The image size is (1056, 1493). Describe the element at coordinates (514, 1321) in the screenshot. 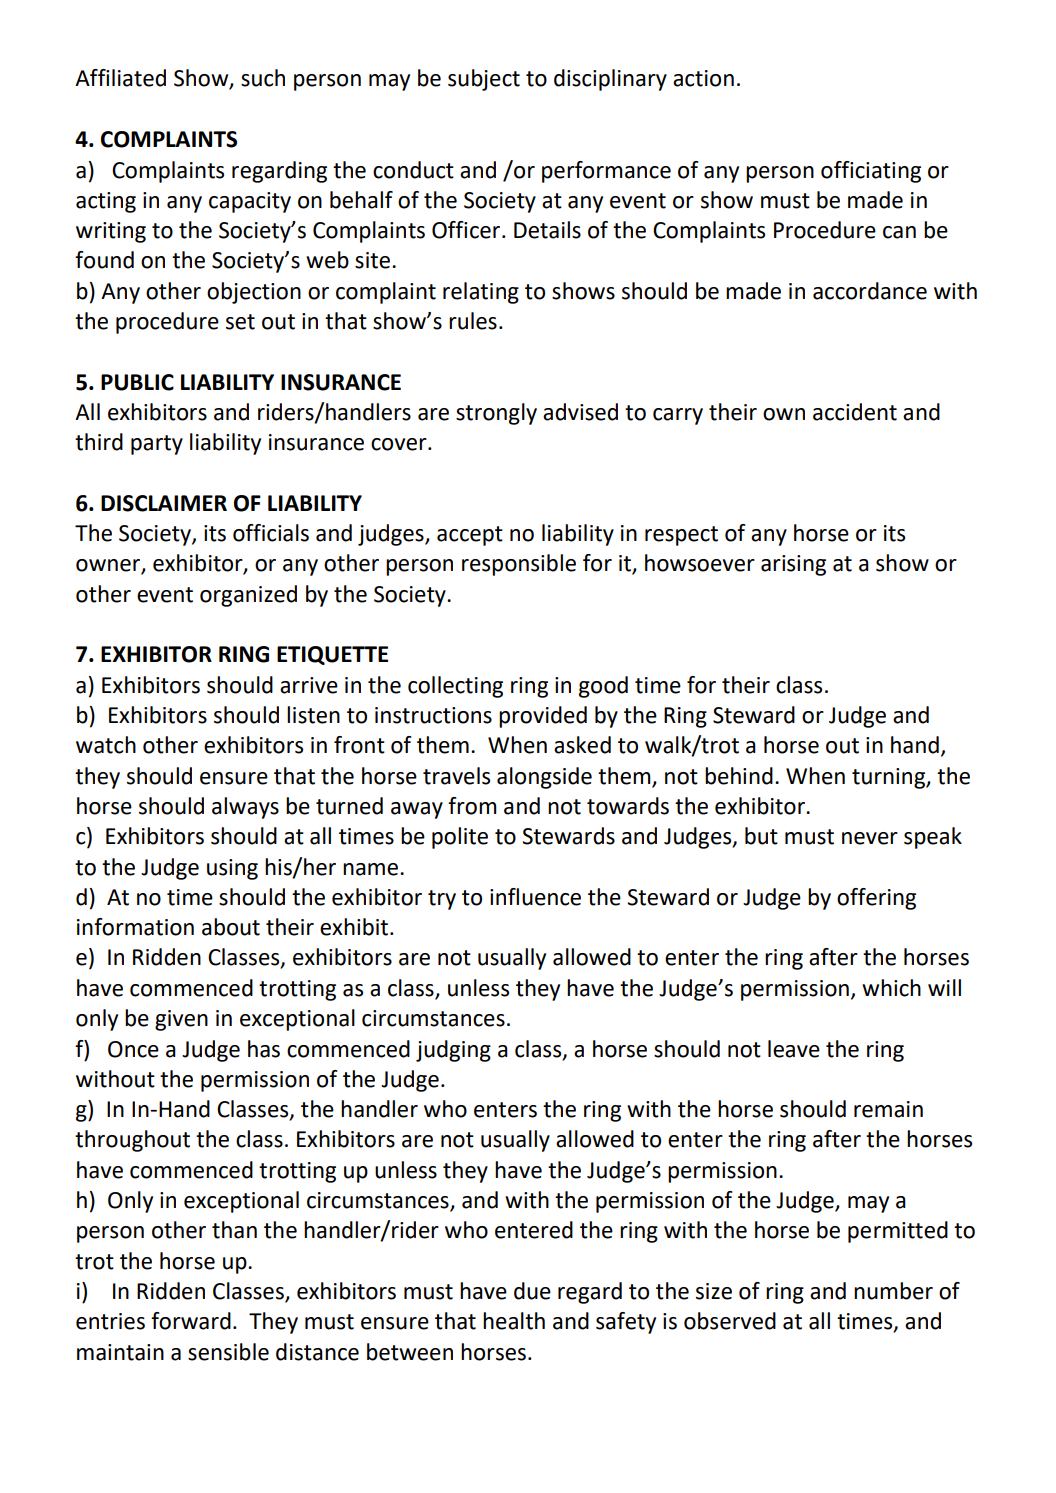

I see `health` at that location.
